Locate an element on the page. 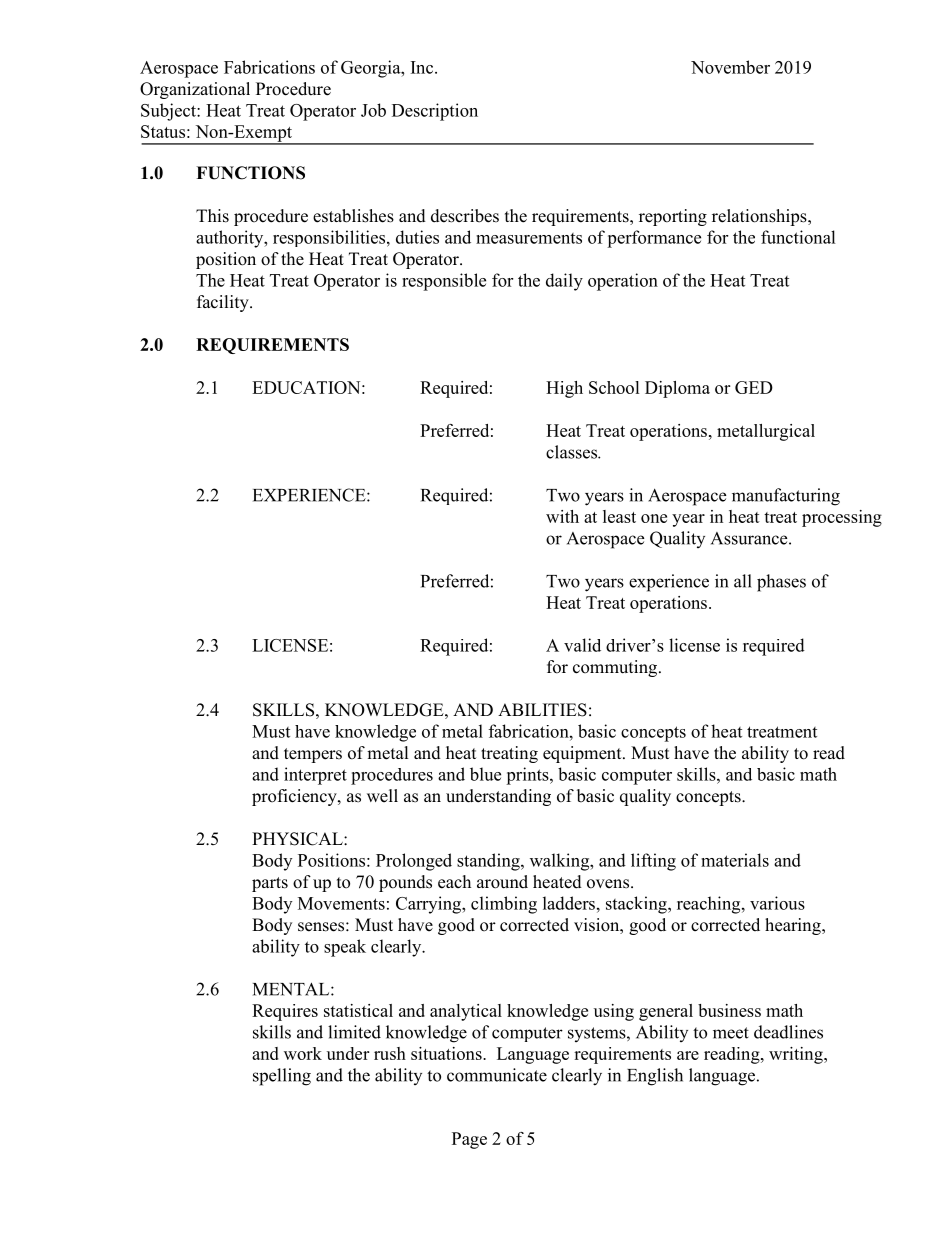 The height and width of the image is (1233, 952). November is located at coordinates (730, 67).
